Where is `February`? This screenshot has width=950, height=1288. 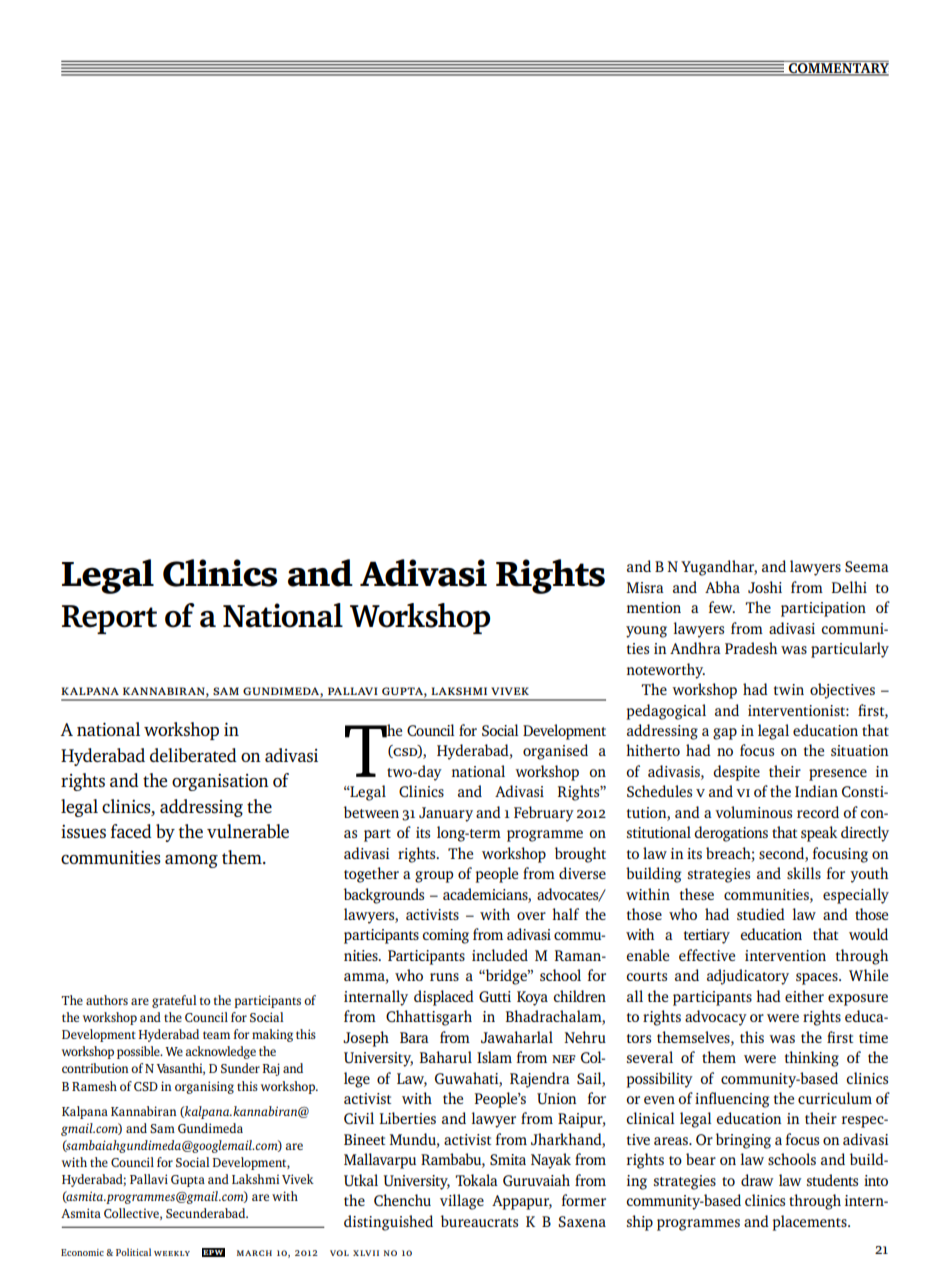 February is located at coordinates (544, 814).
